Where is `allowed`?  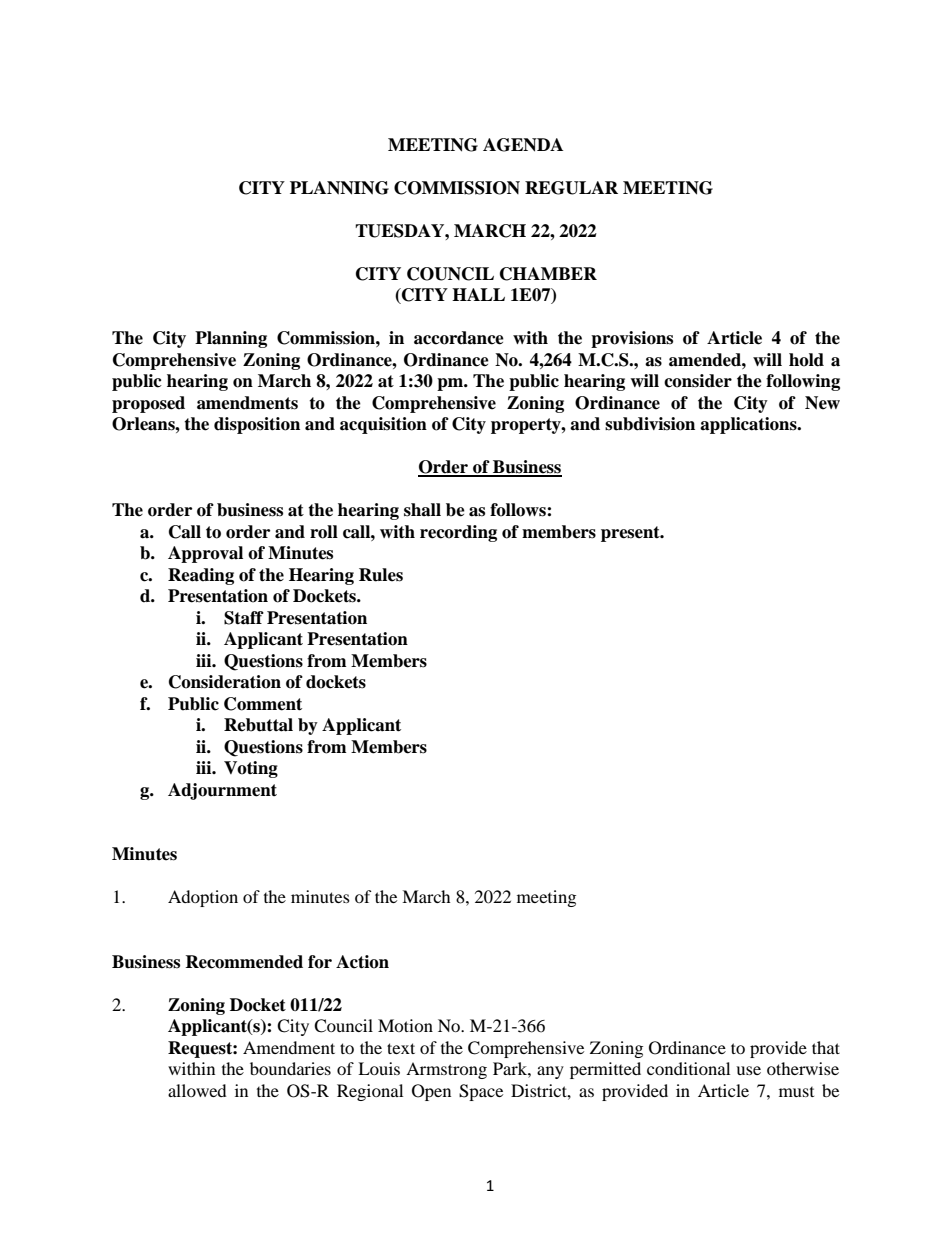 allowed is located at coordinates (197, 1090).
